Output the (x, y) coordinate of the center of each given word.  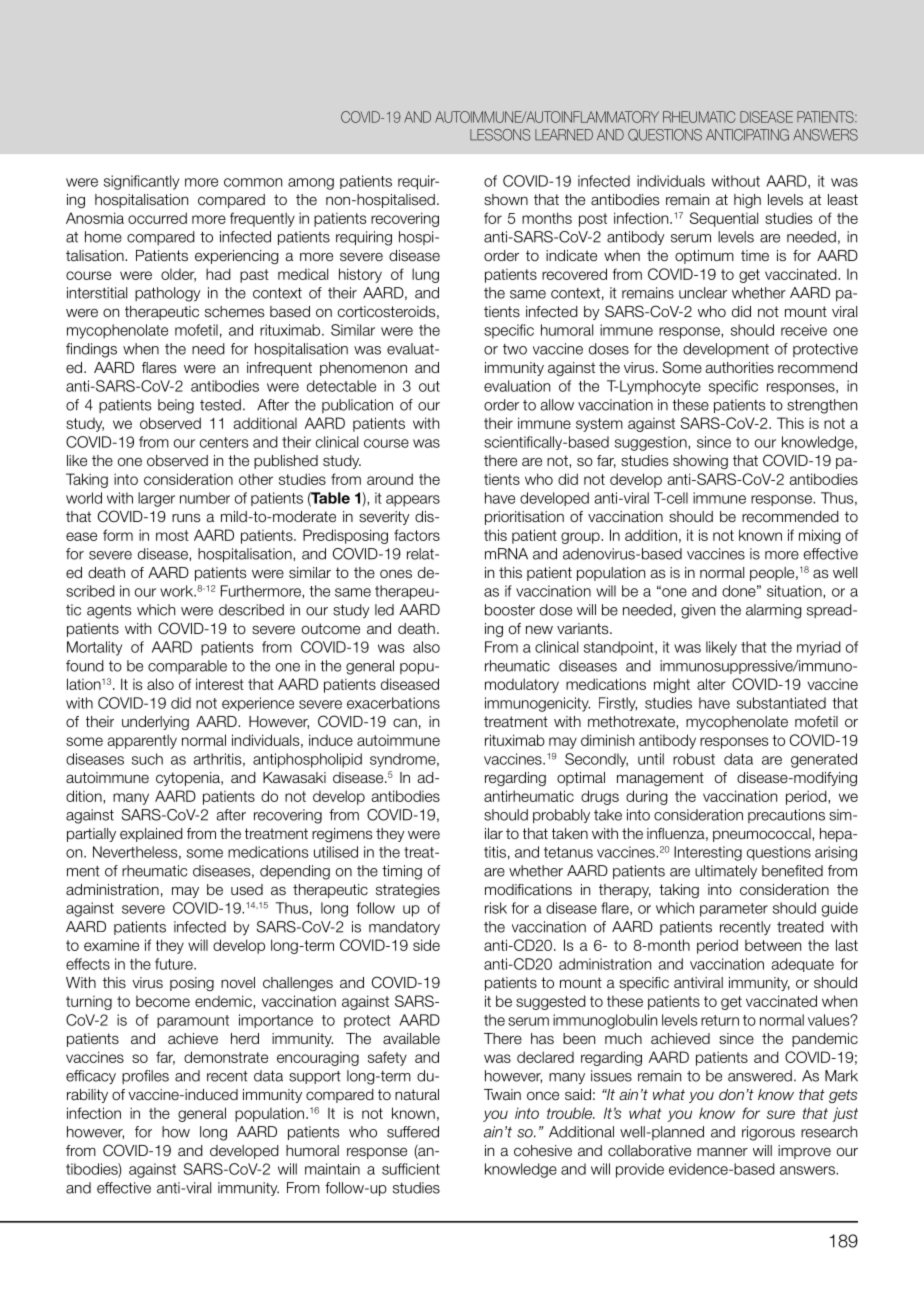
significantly (141, 182)
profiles (145, 1077)
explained (151, 835)
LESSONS (500, 135)
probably (561, 816)
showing (700, 462)
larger (156, 499)
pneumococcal (763, 835)
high (747, 201)
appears (413, 501)
